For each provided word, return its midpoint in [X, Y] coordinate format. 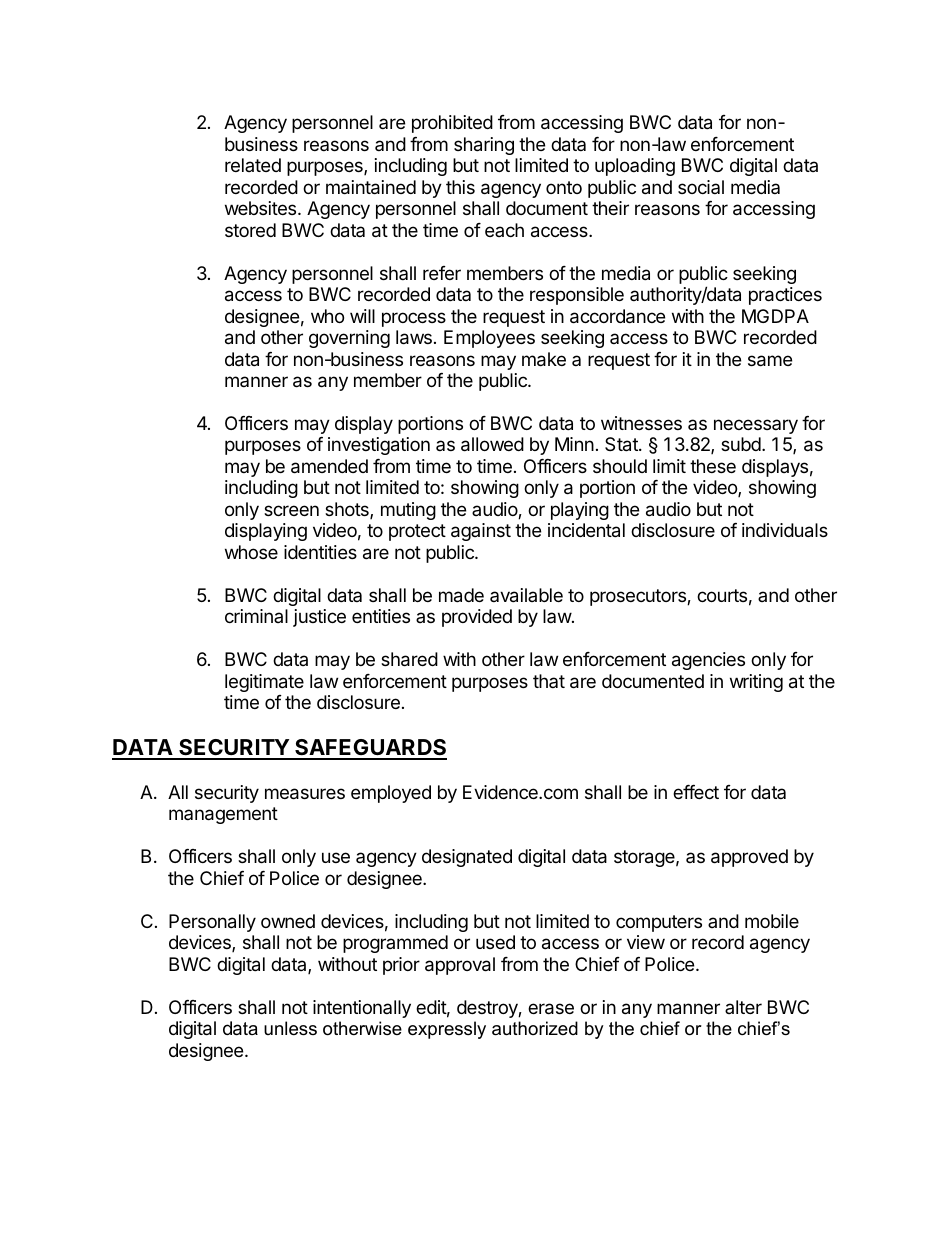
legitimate [264, 683]
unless [290, 1028]
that [549, 681]
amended [329, 466]
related [253, 165]
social [701, 187]
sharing [484, 146]
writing [756, 683]
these [713, 466]
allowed [492, 444]
